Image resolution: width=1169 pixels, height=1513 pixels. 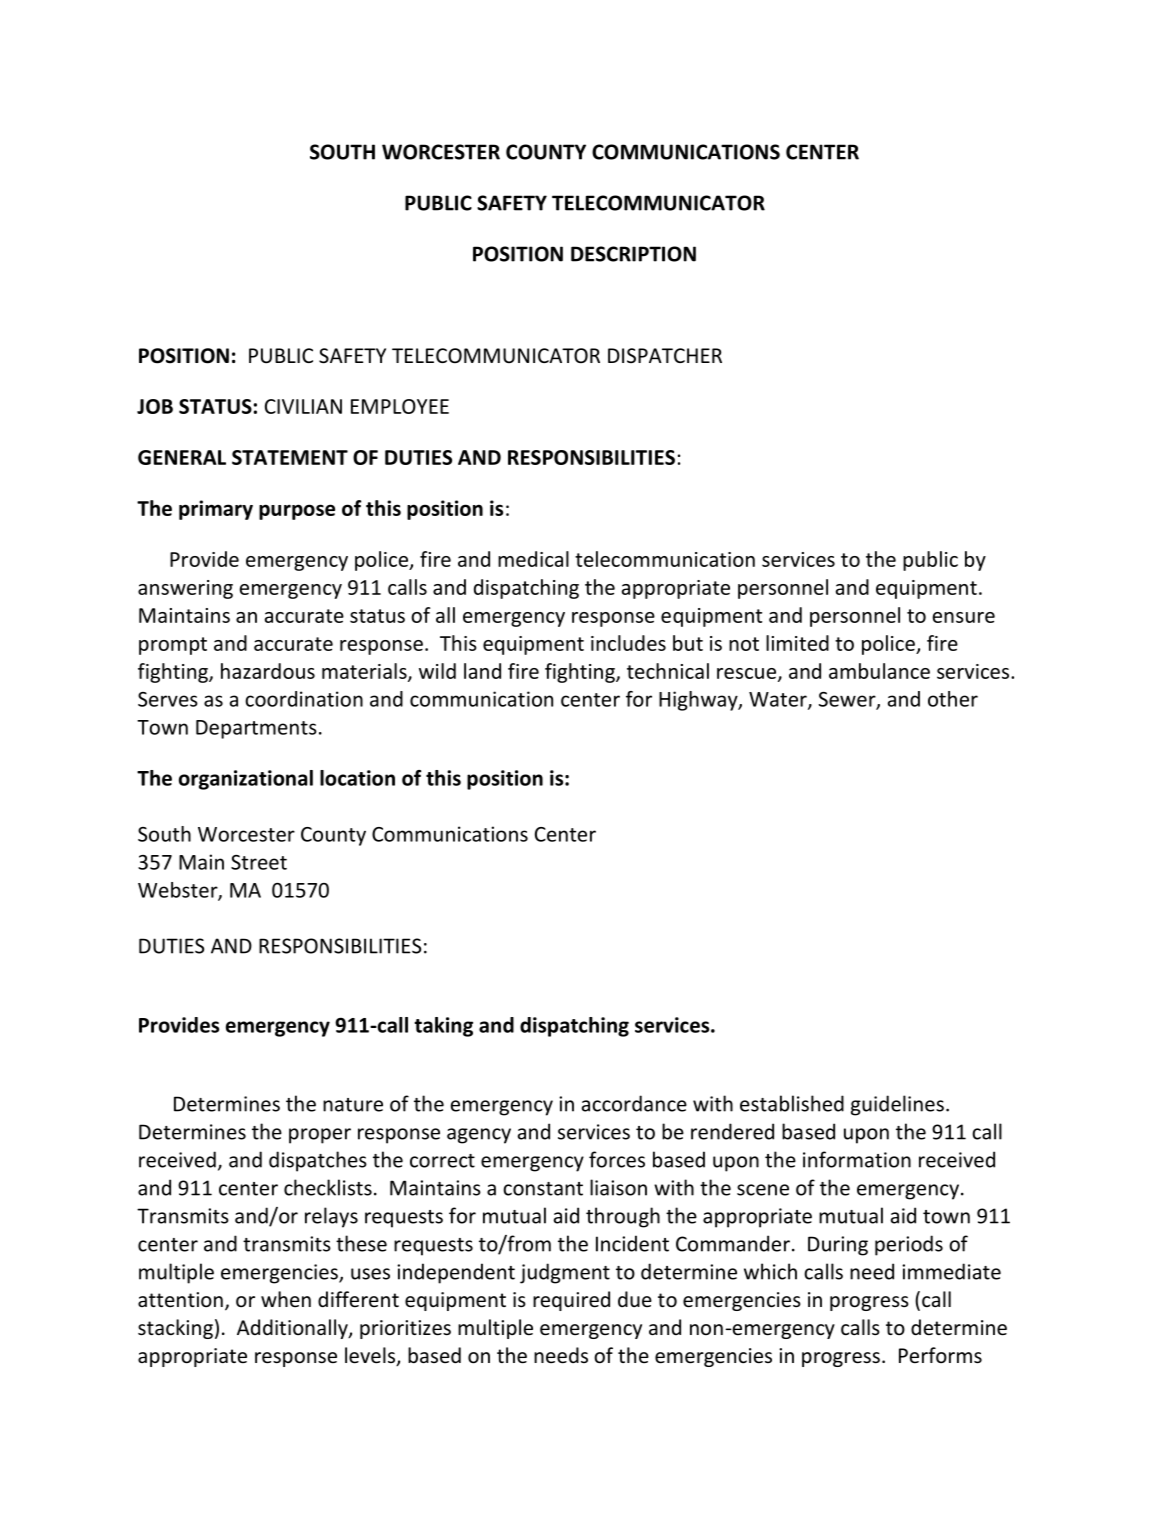 What do you see at coordinates (303, 406) in the screenshot?
I see `CIVILIAN` at bounding box center [303, 406].
